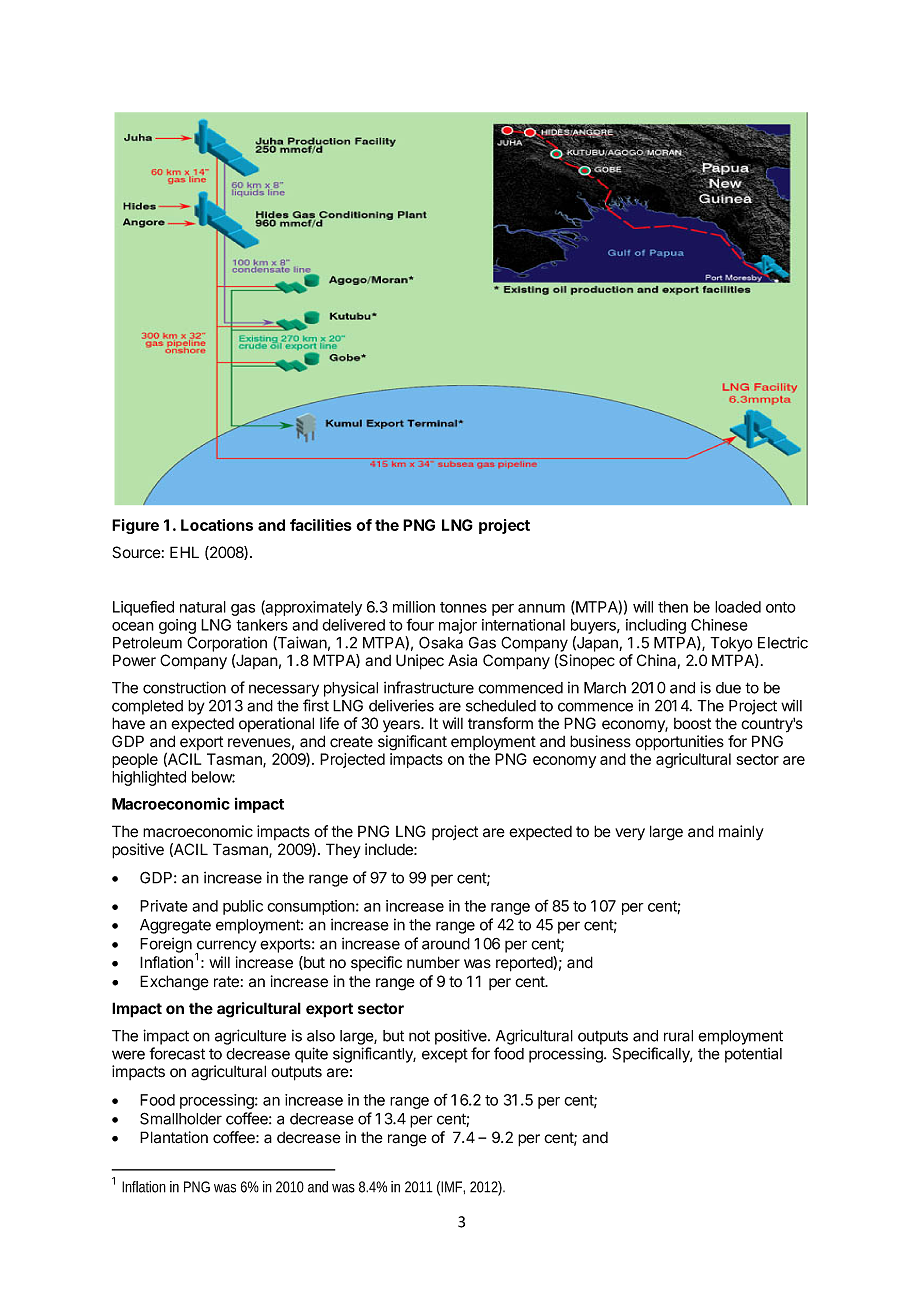 The image size is (924, 1308). I want to click on Aggregate, so click(175, 926).
